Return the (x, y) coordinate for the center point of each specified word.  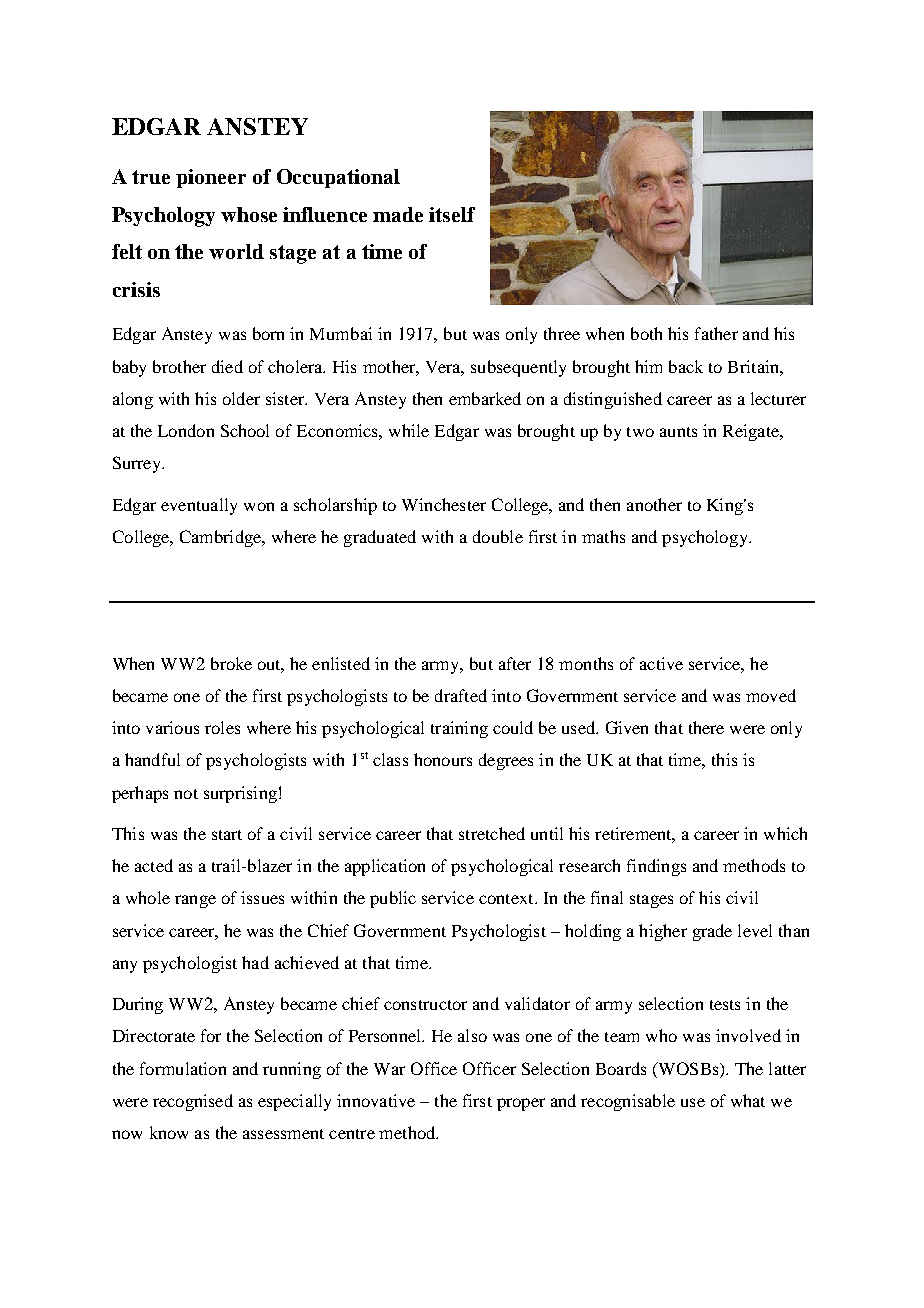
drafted (461, 695)
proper (521, 1104)
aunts (678, 432)
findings (656, 867)
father (716, 333)
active (661, 663)
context (507, 899)
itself (452, 214)
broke (231, 663)
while (409, 430)
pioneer (211, 178)
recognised (193, 1102)
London (186, 430)
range (195, 901)
